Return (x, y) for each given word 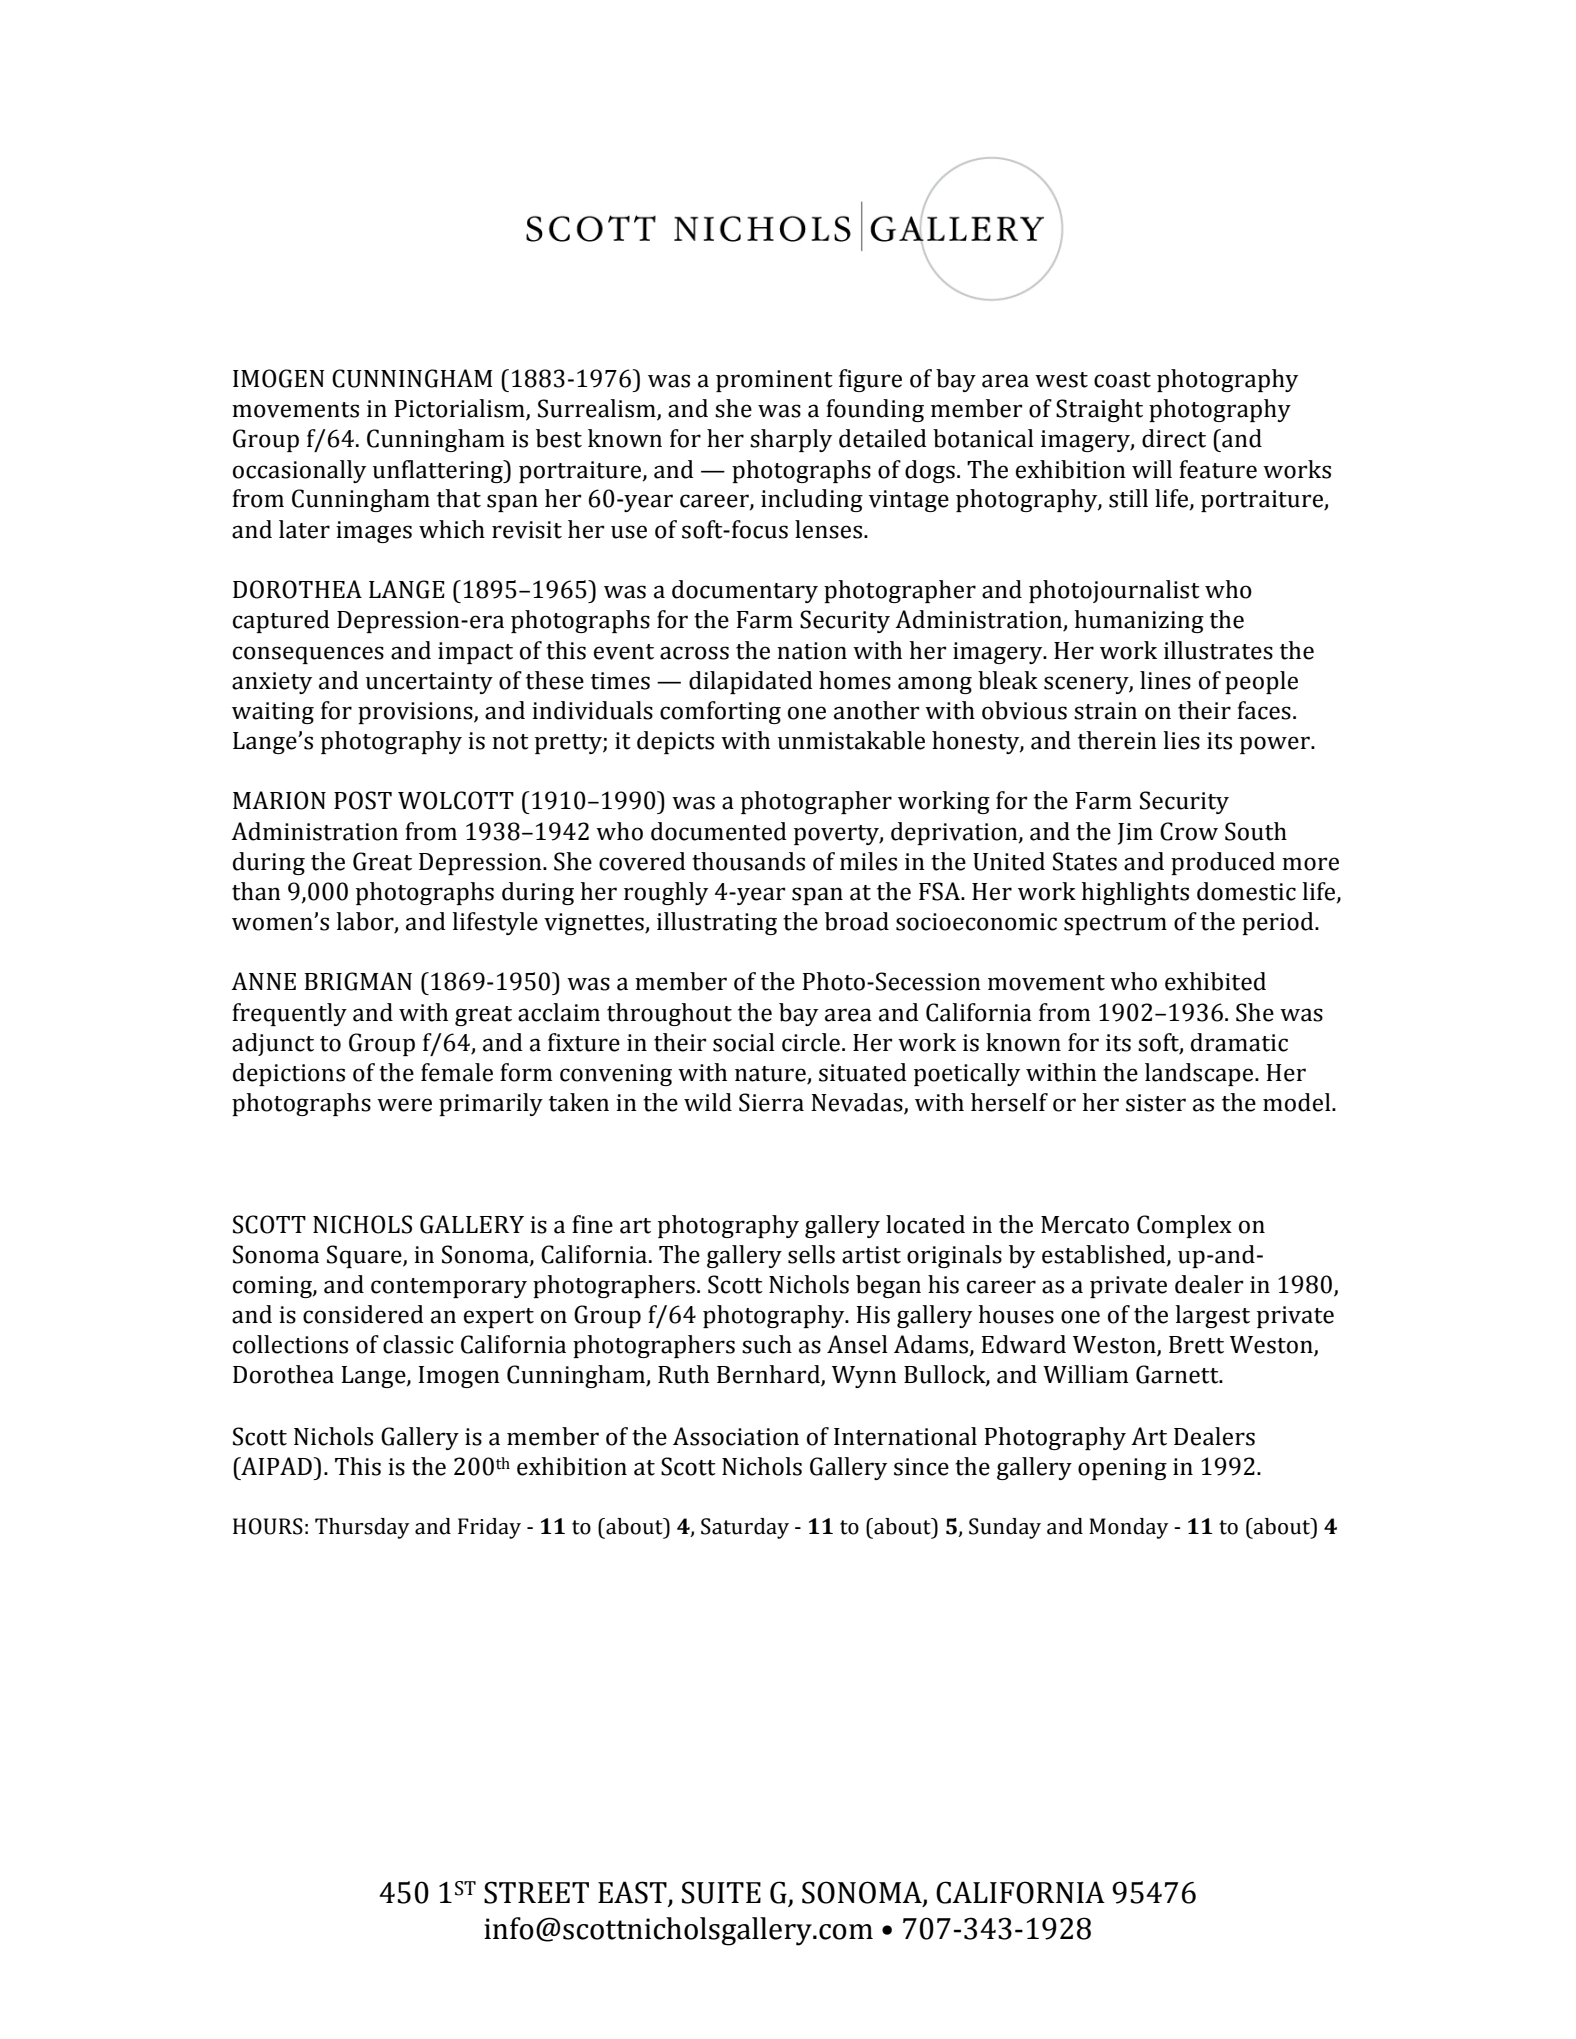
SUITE (721, 1892)
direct (1174, 438)
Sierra (771, 1102)
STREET (536, 1892)
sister (1156, 1103)
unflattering (439, 471)
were (404, 1105)
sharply (791, 440)
